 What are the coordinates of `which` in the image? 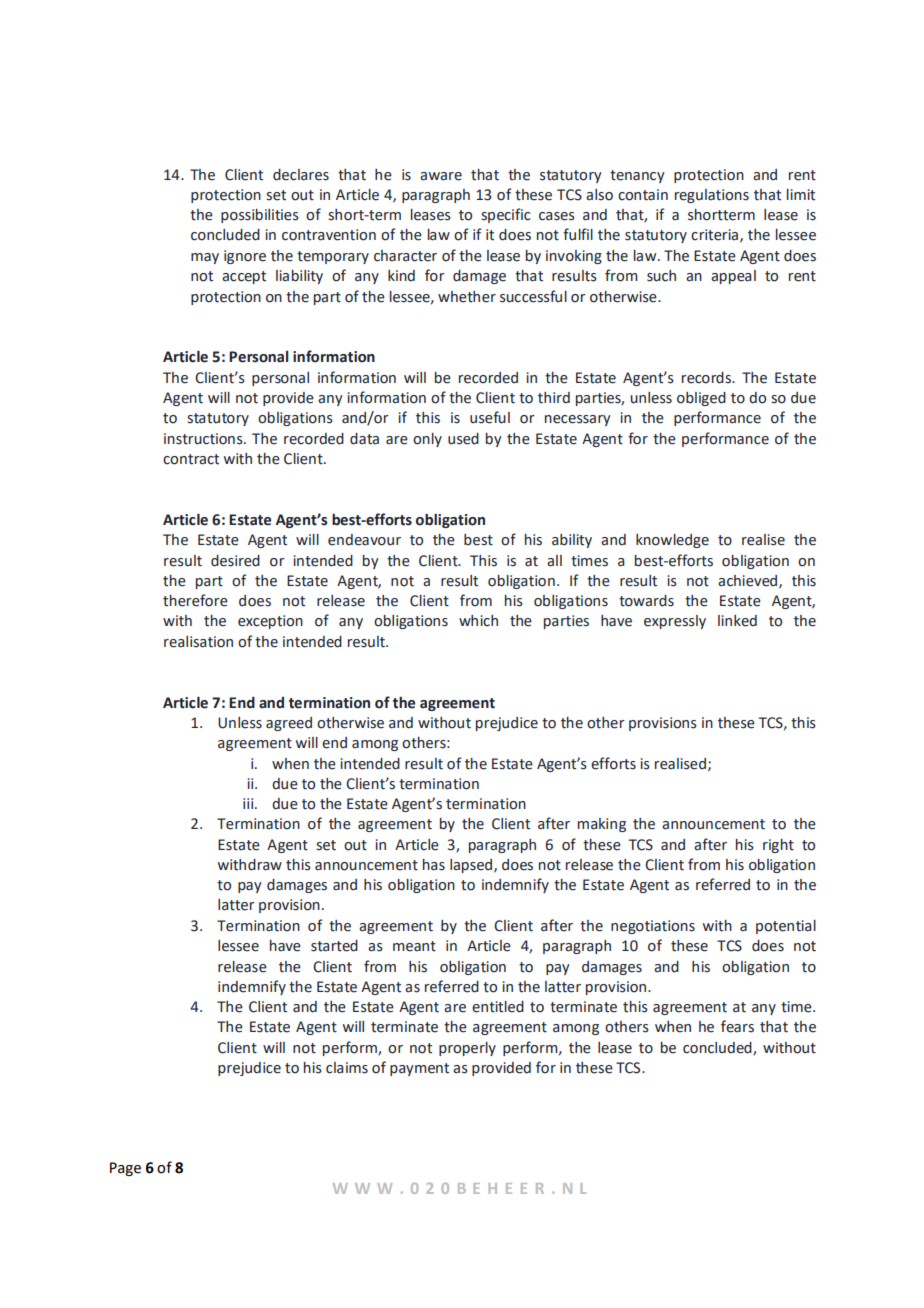 It's located at (478, 621).
